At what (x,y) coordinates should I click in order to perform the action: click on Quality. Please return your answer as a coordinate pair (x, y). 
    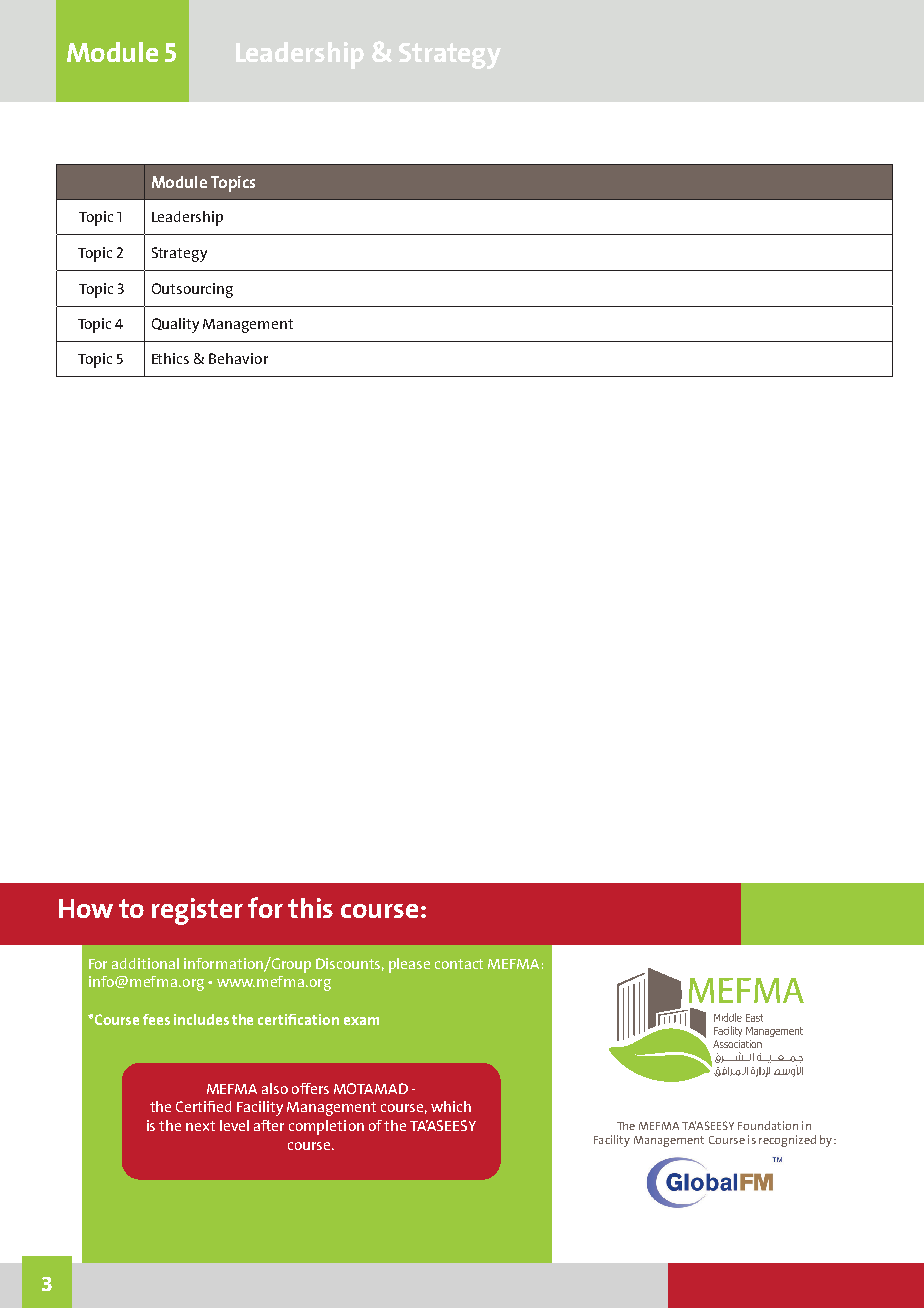
    Looking at the image, I should click on (175, 325).
